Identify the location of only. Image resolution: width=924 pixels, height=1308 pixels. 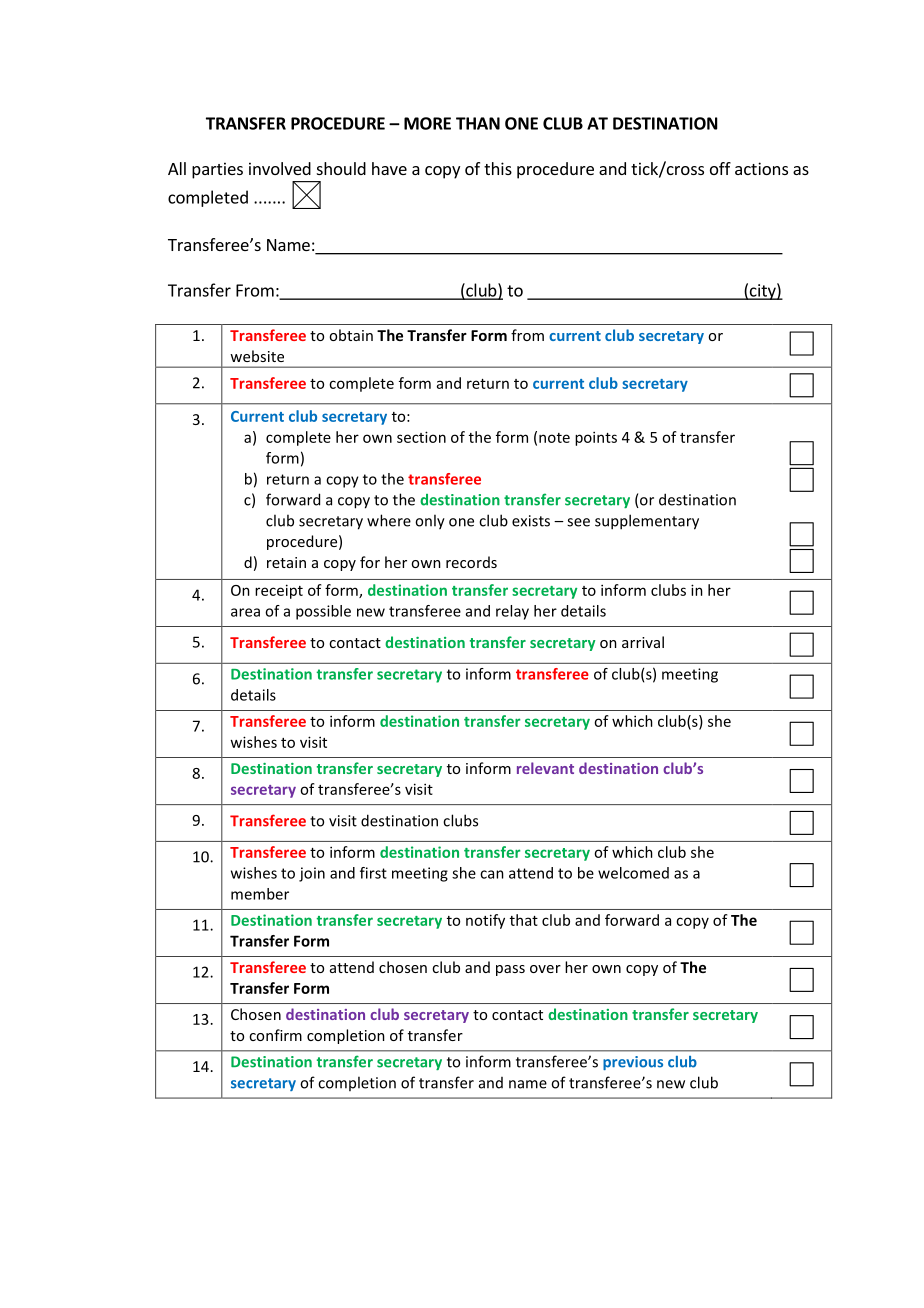
(430, 522).
